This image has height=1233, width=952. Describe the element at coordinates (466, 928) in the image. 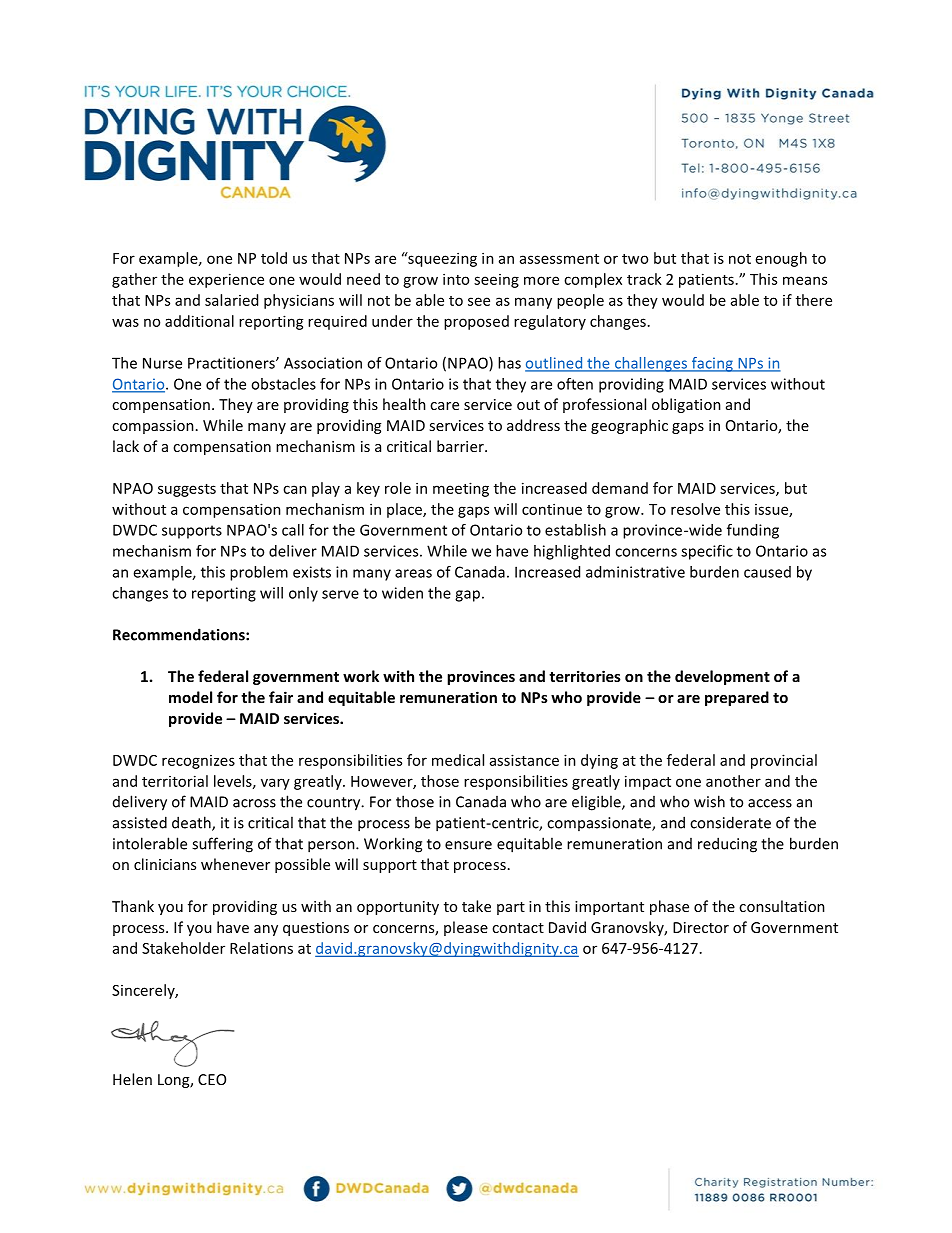

I see `please` at that location.
